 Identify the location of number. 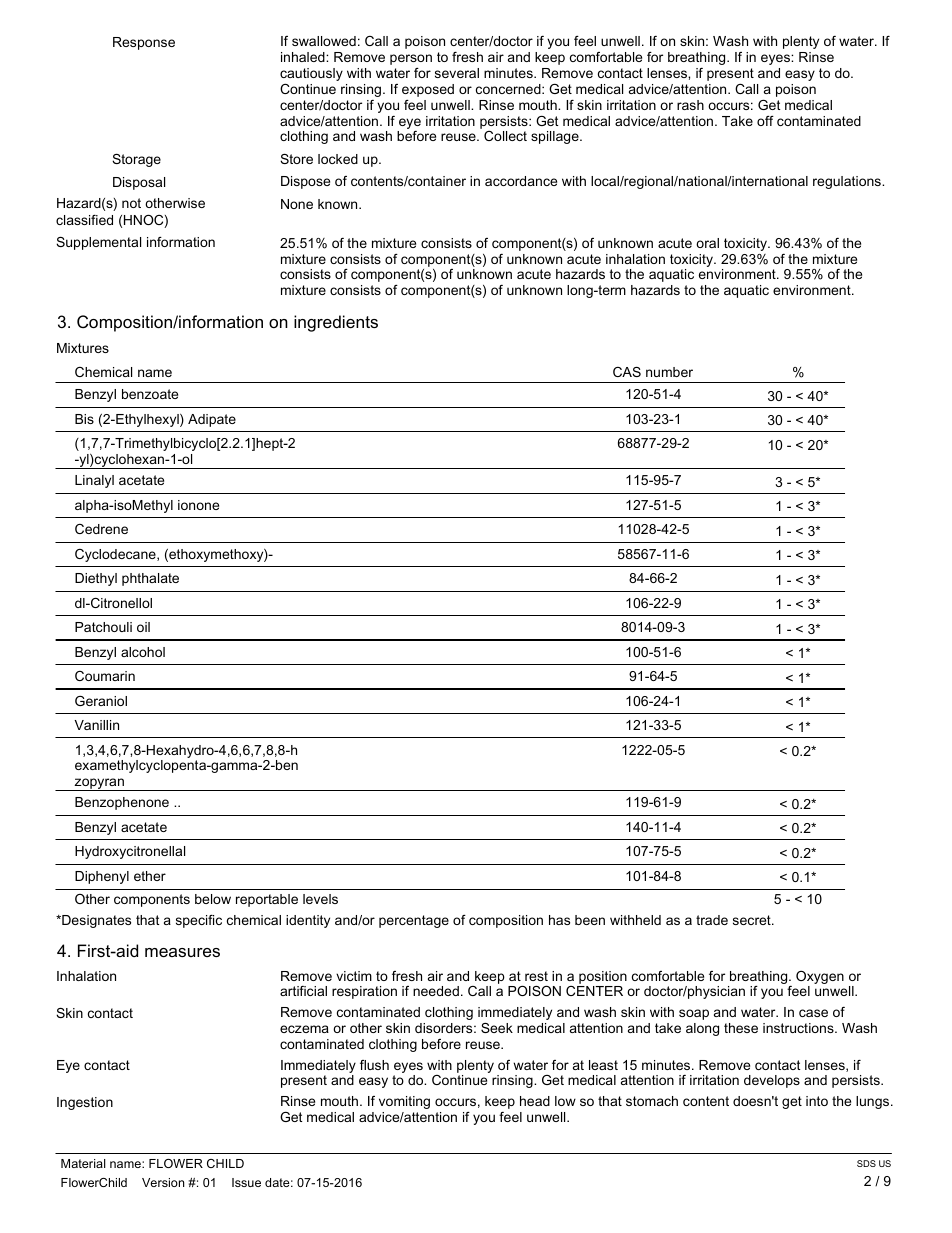
(669, 372).
